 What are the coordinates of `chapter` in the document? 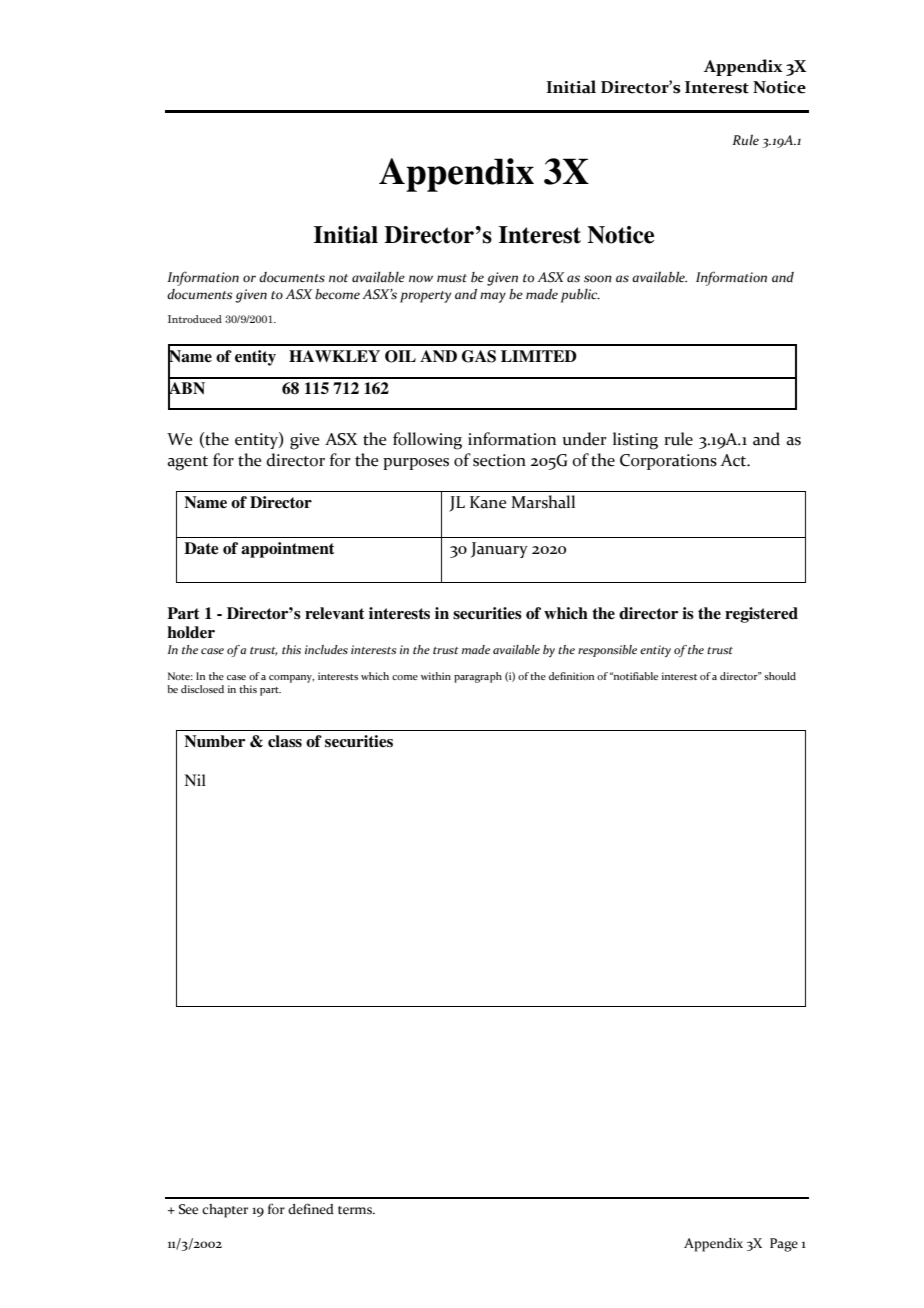 It's located at (225, 1211).
